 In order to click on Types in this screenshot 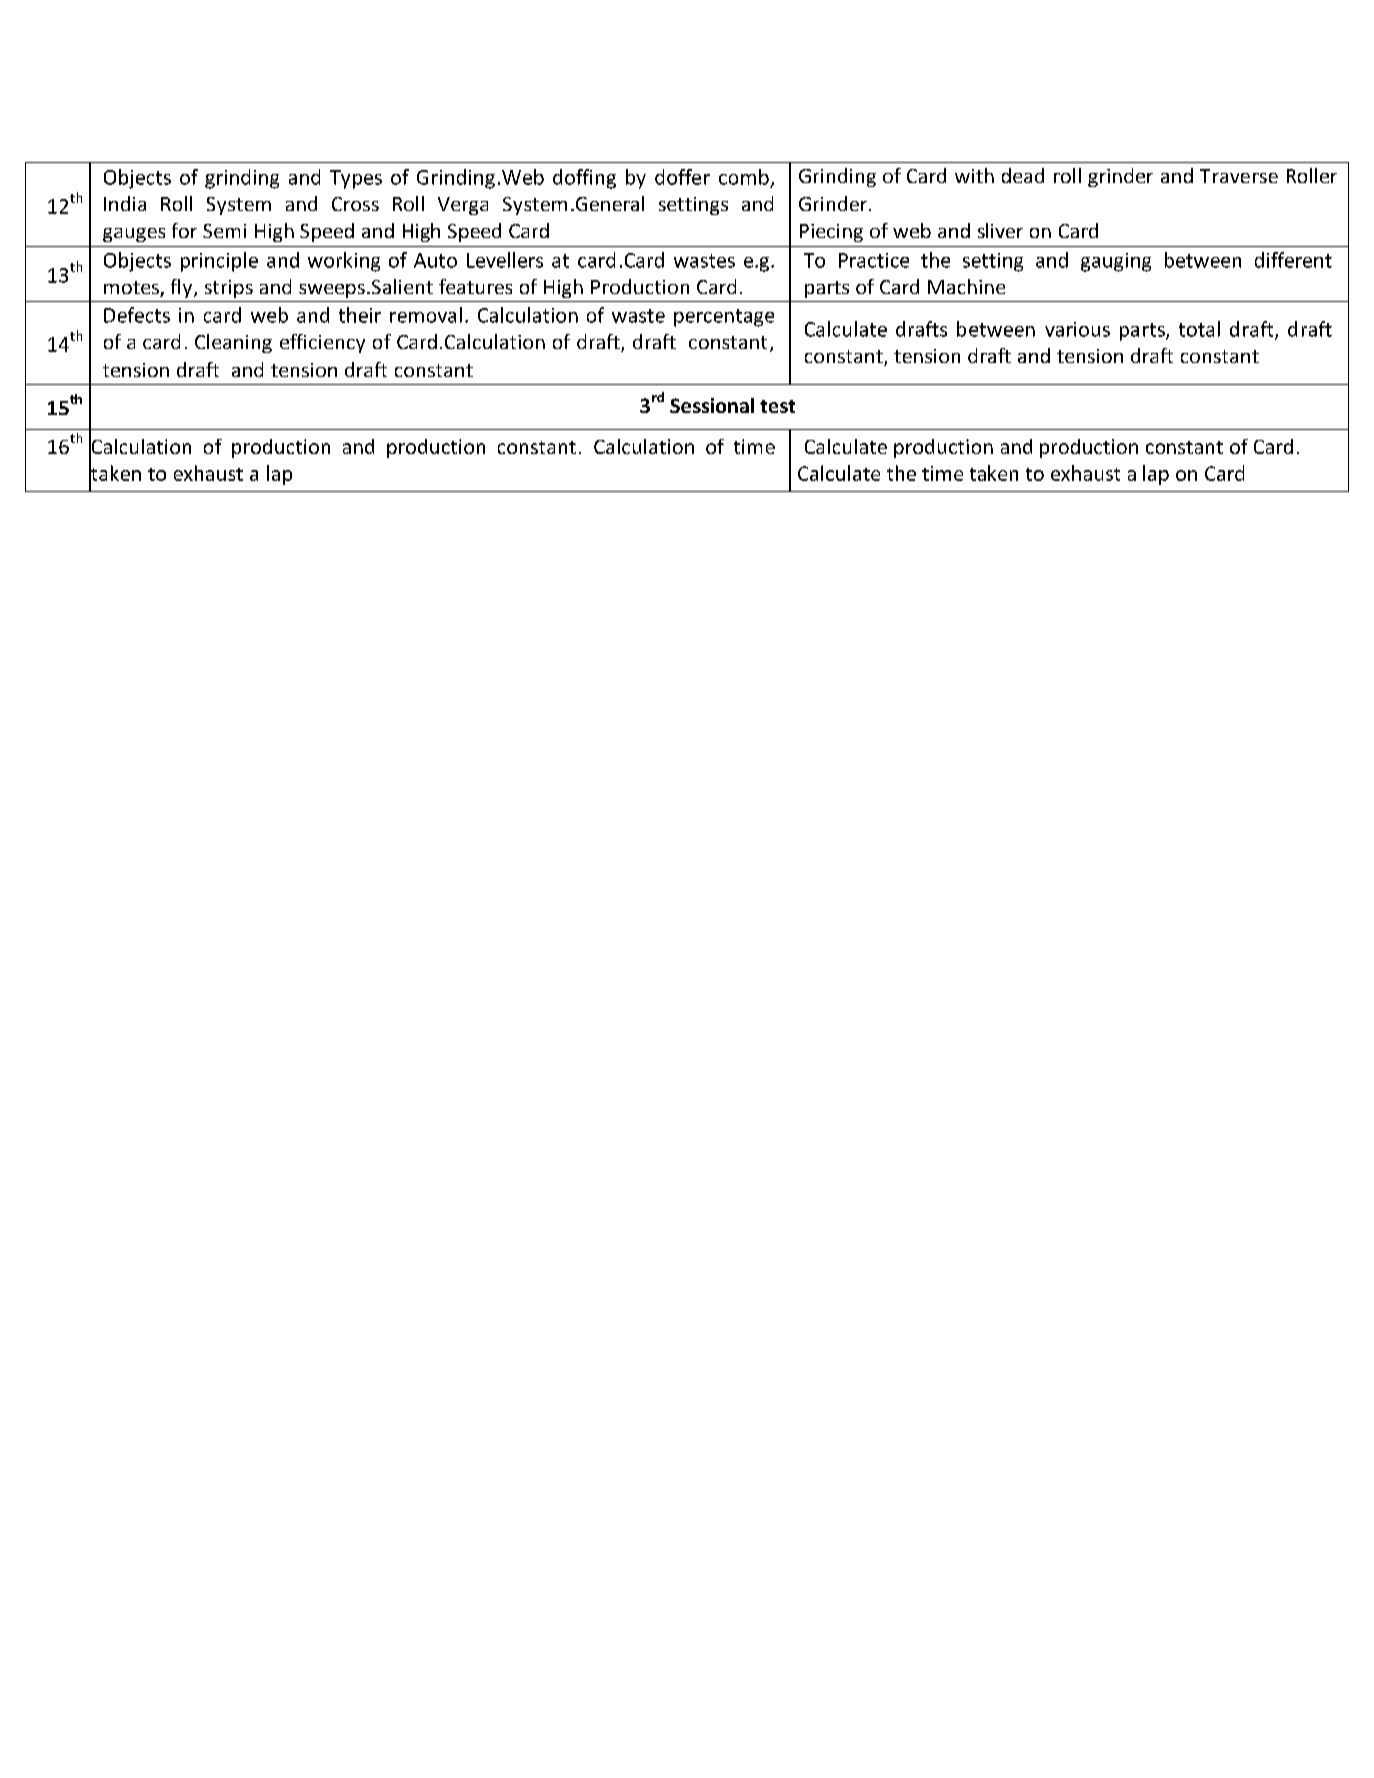, I will do `click(356, 179)`.
